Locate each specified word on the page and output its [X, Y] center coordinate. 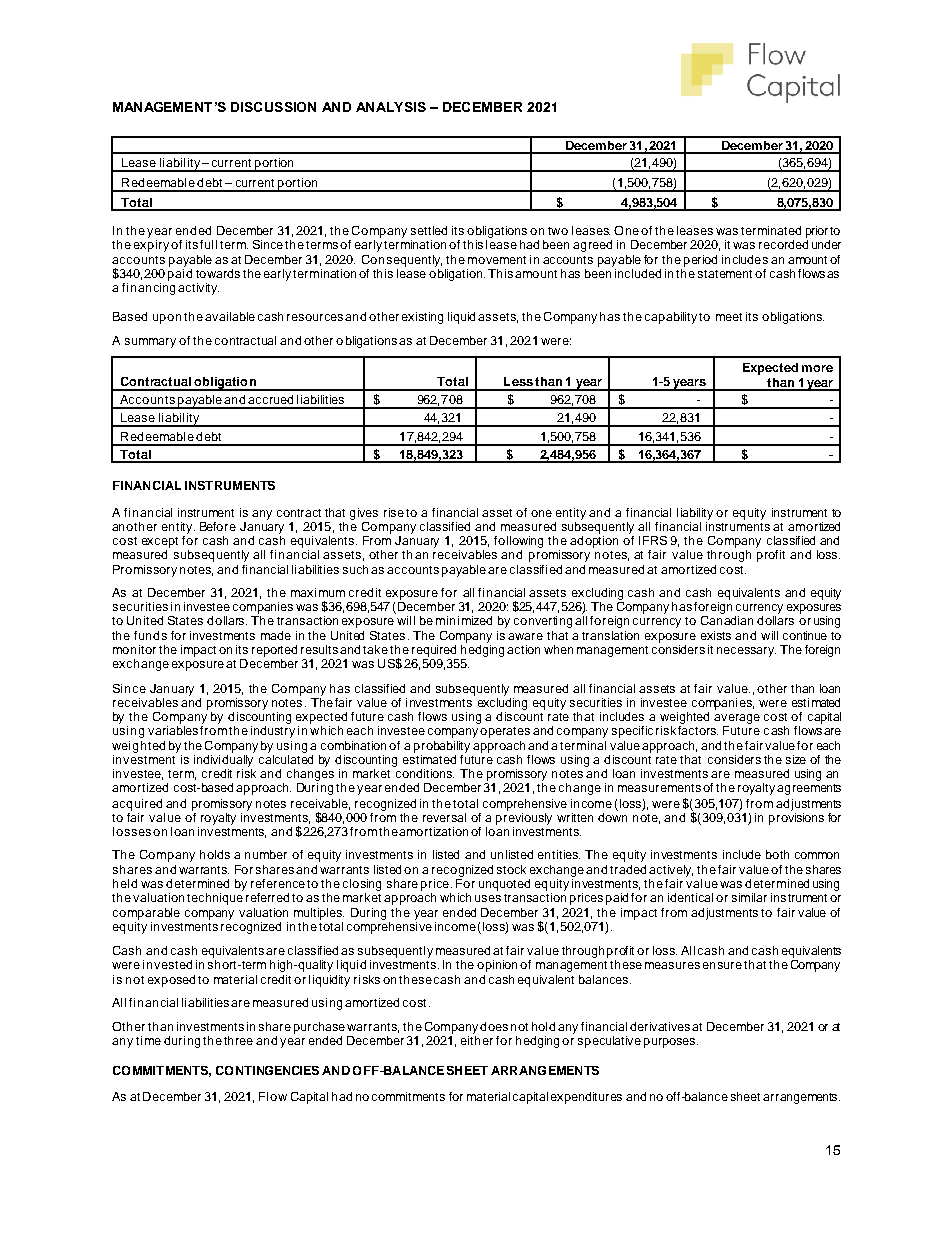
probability [442, 748]
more [817, 368]
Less [518, 381]
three [238, 1040]
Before [218, 526]
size [796, 759]
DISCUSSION [273, 107]
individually [223, 762]
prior [817, 232]
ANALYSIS [391, 107]
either [477, 1039]
